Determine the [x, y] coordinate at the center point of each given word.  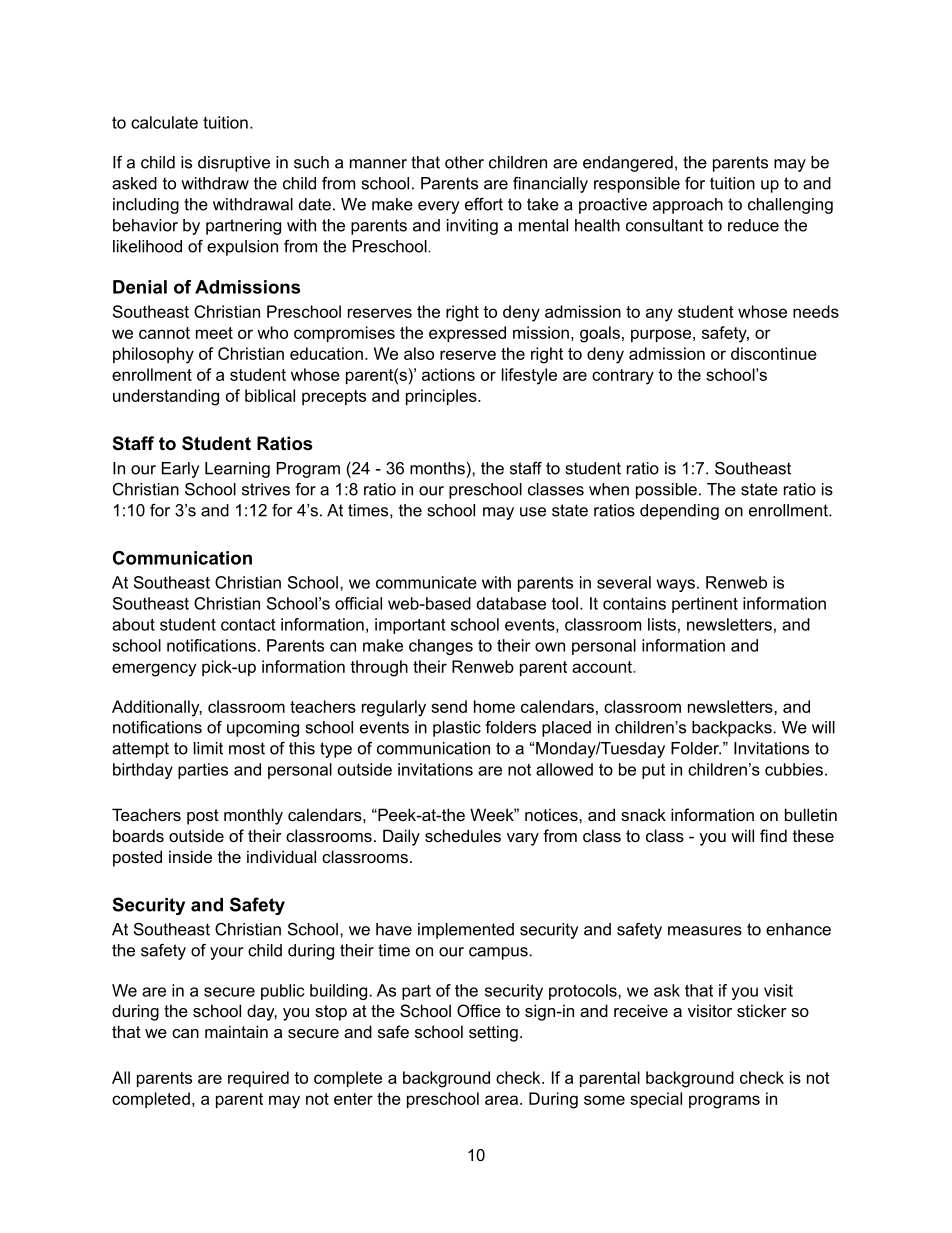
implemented [466, 931]
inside [190, 856]
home [494, 706]
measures [705, 931]
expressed [467, 334]
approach [688, 206]
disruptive [234, 164]
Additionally [157, 708]
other [464, 162]
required [258, 1079]
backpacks [733, 729]
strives [266, 489]
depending [679, 512]
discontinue [774, 353]
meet [214, 333]
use [533, 512]
